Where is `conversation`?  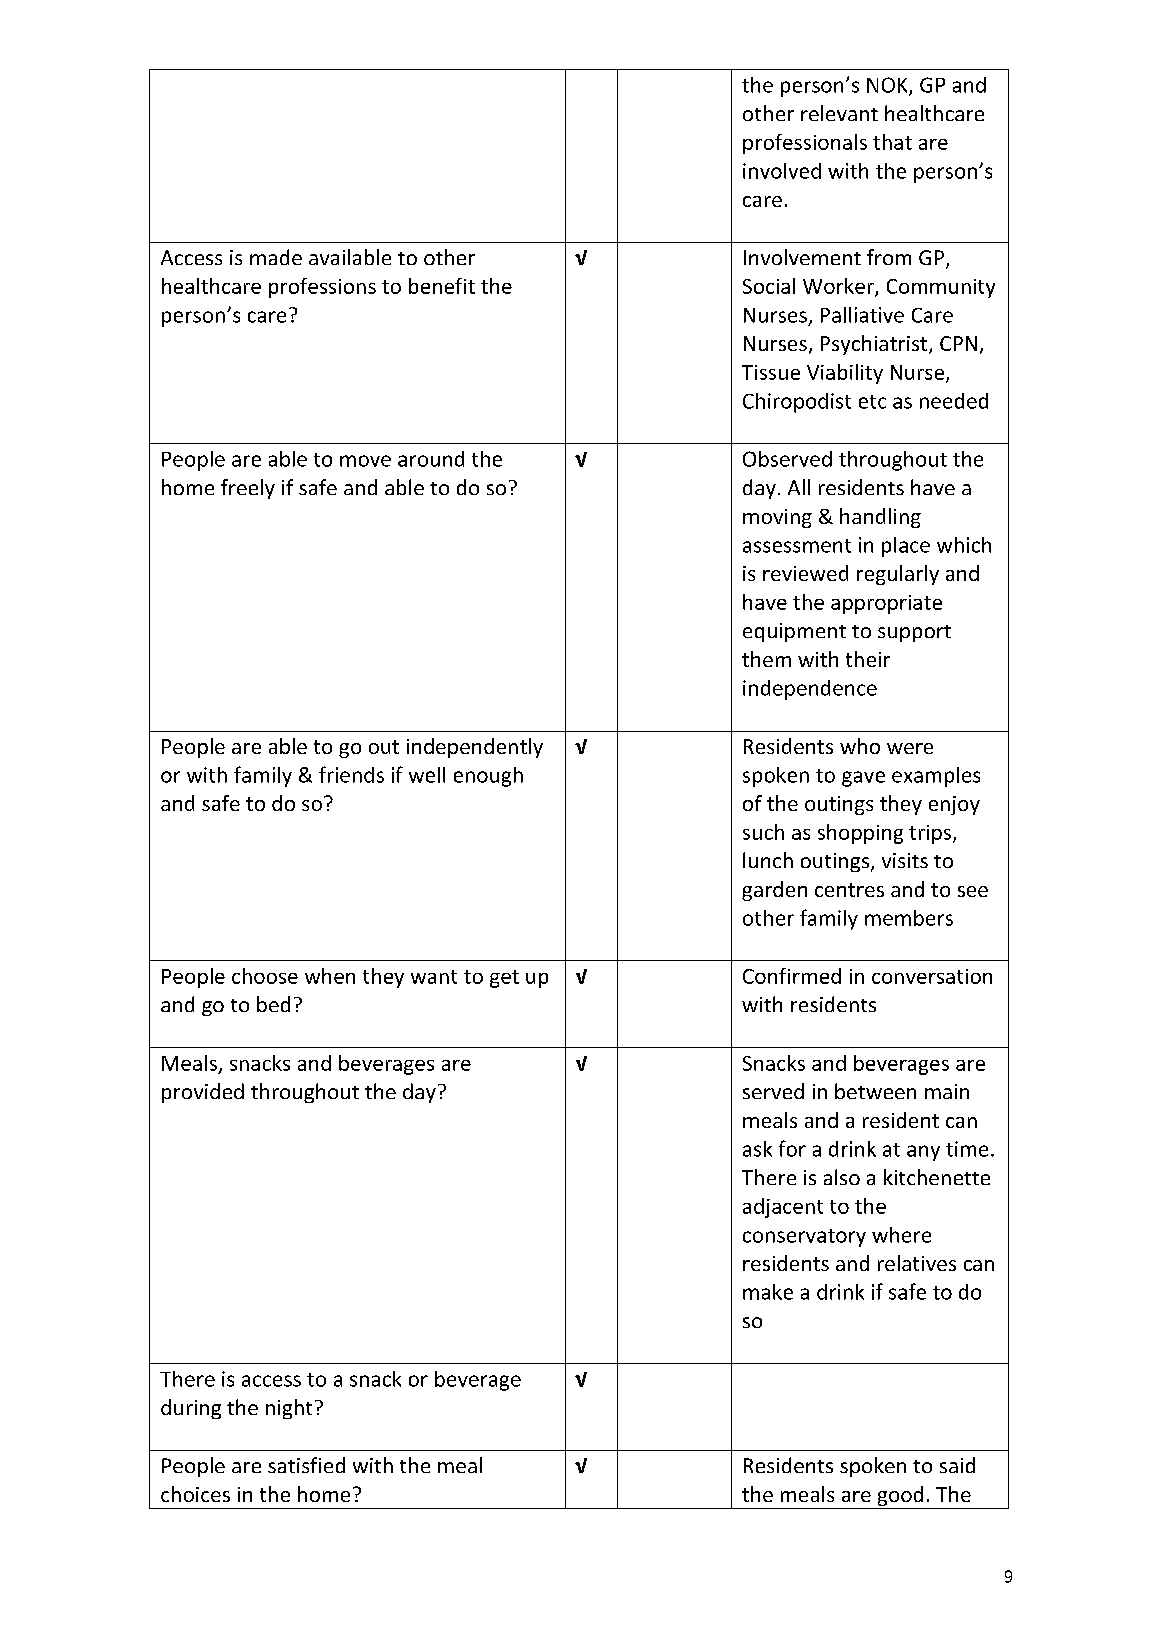
conversation is located at coordinates (932, 976).
